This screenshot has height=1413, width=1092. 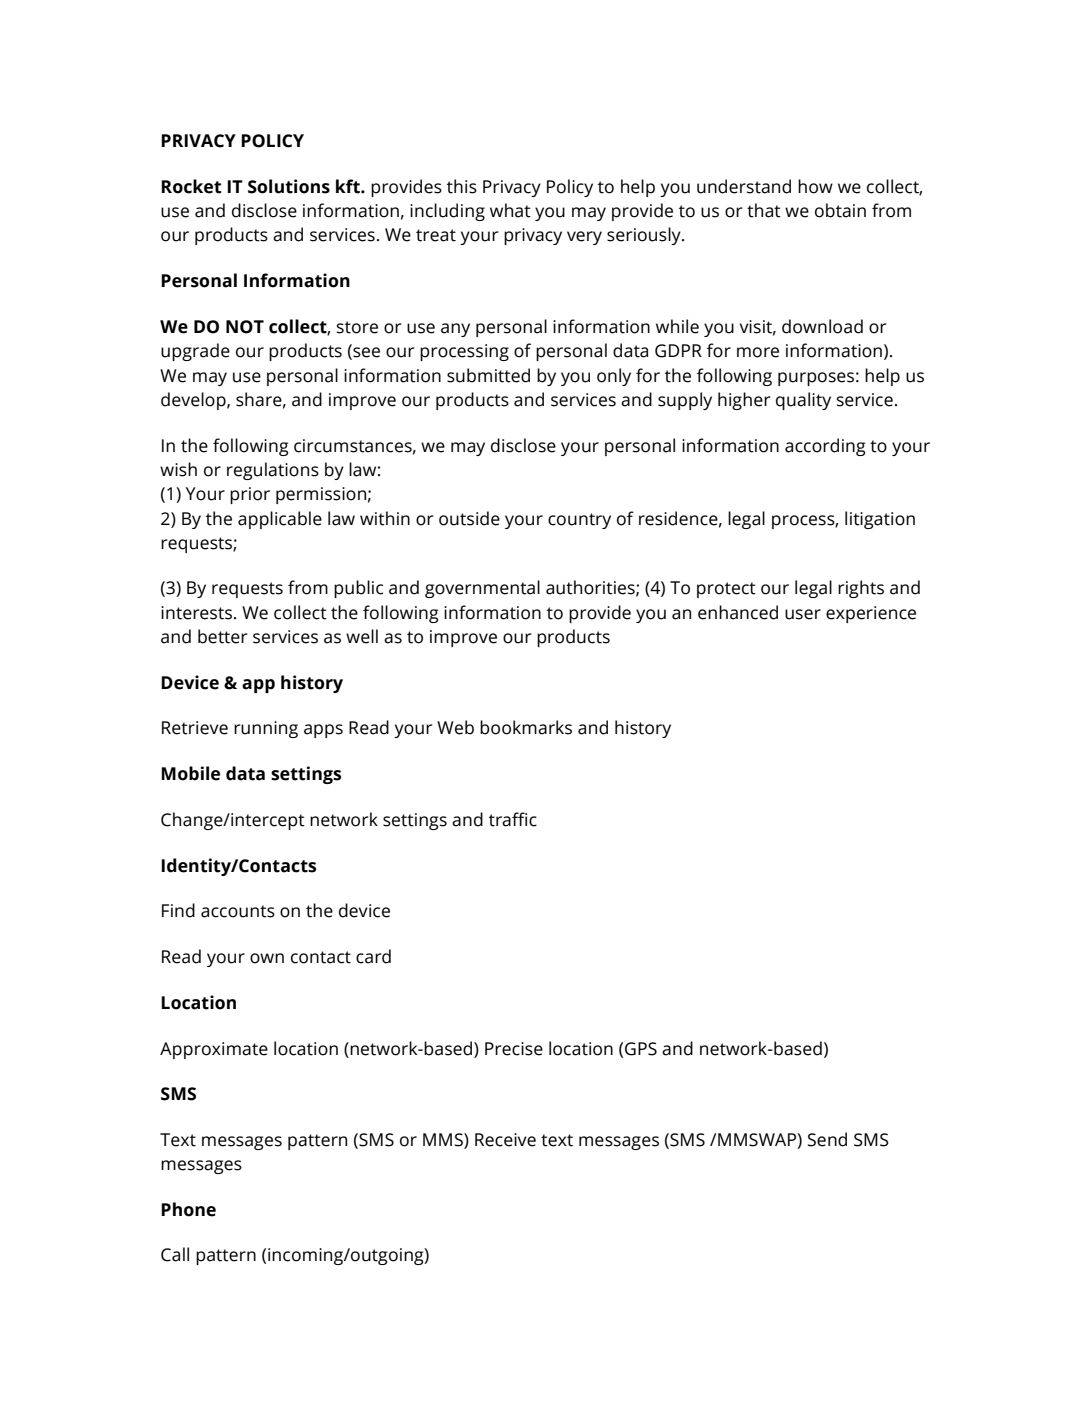 I want to click on running, so click(x=266, y=729).
